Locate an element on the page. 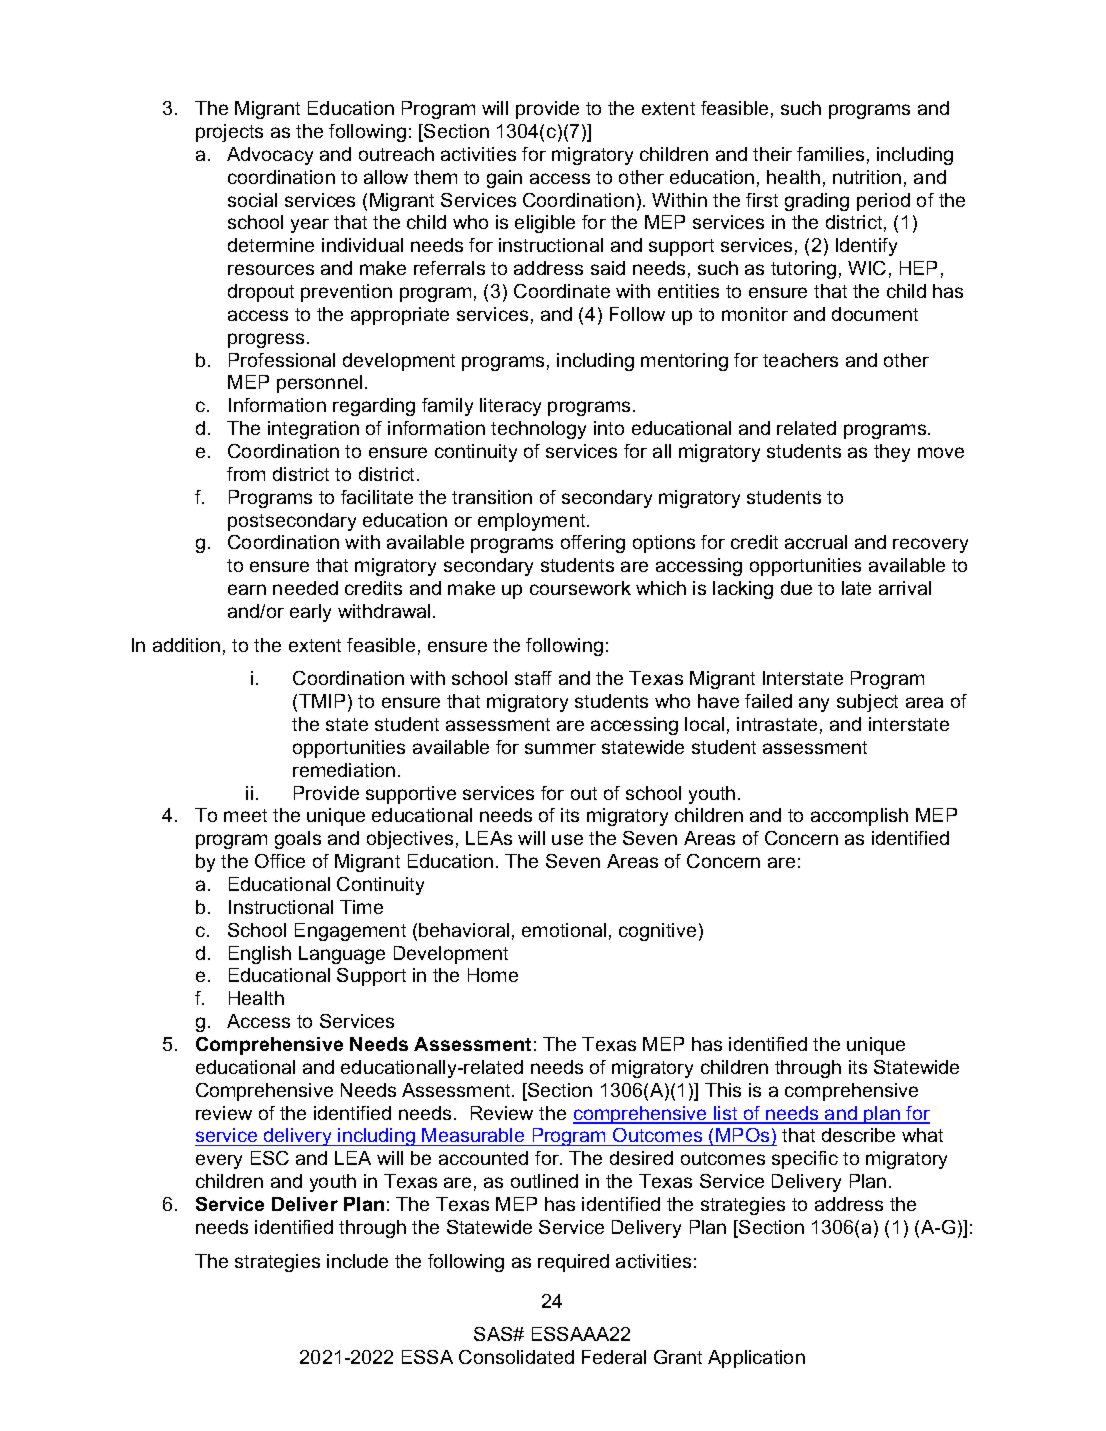 The image size is (1106, 1431). subject is located at coordinates (867, 703).
